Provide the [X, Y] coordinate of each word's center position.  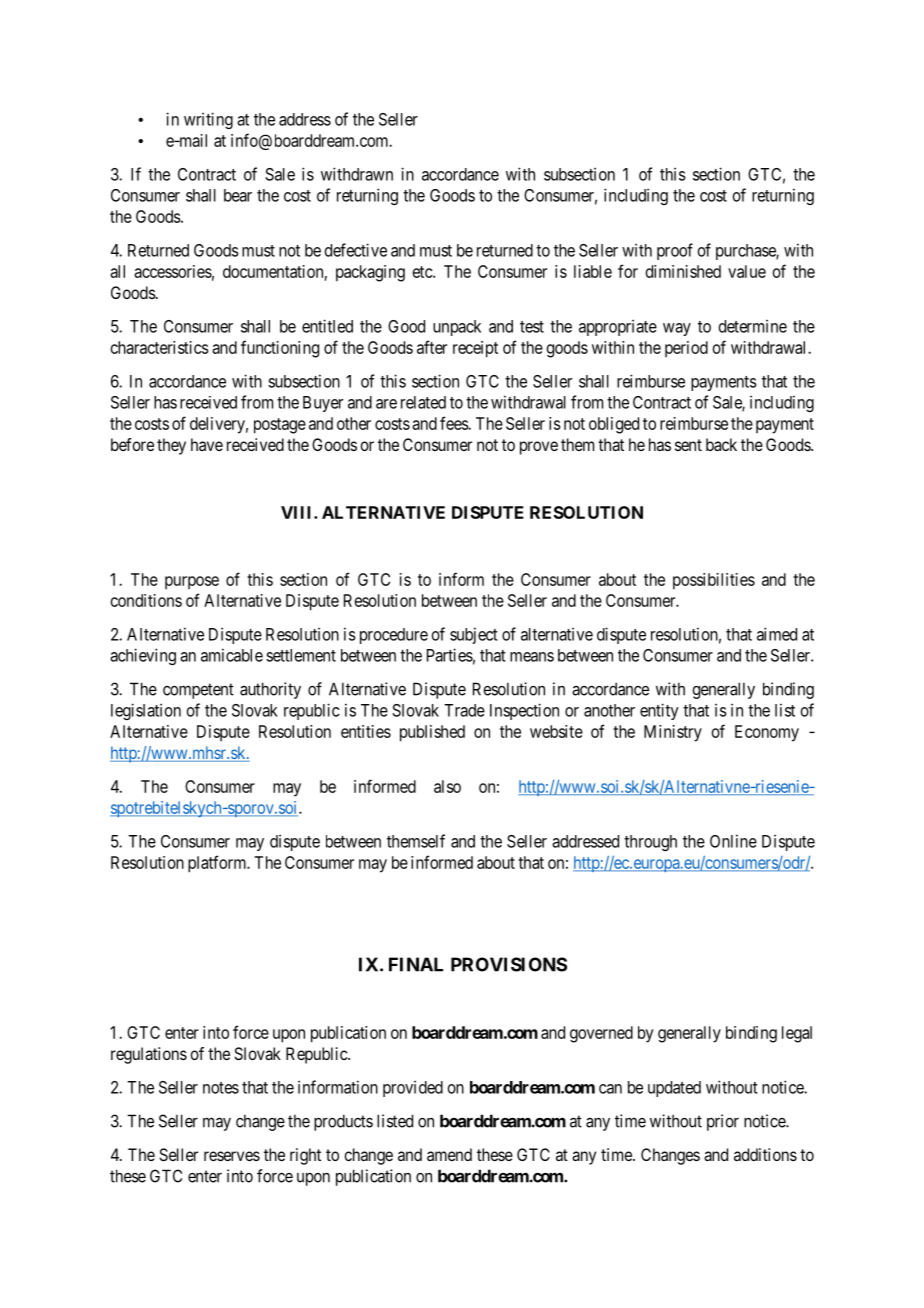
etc [423, 272]
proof [675, 251]
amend [449, 1154]
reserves [232, 1156]
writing [208, 120]
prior [723, 1122]
